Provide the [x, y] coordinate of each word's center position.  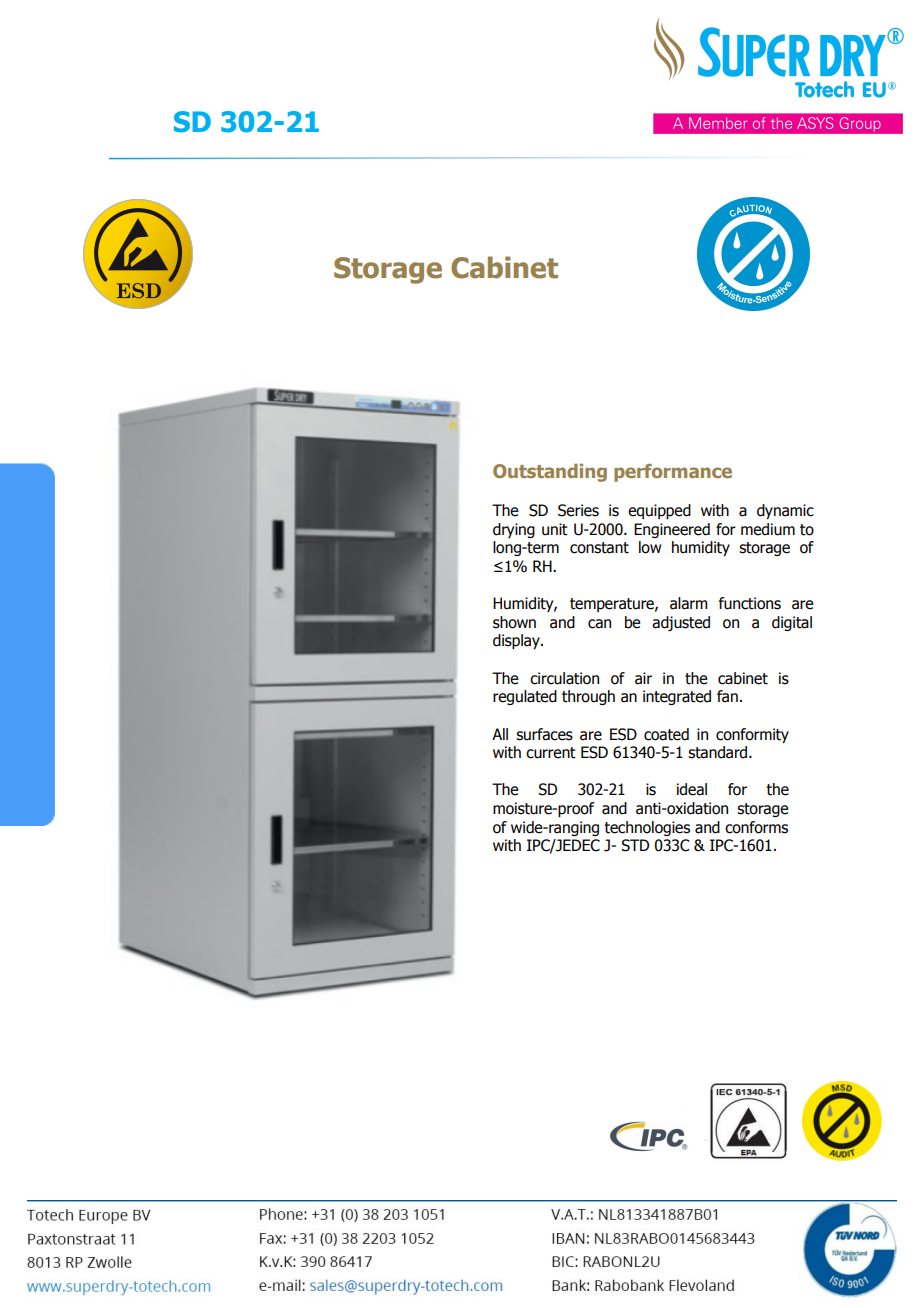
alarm [688, 603]
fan [727, 696]
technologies [647, 828]
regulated [525, 697]
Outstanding [550, 473]
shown [514, 622]
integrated [677, 697]
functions [750, 603]
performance [673, 473]
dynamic [785, 511]
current [551, 753]
